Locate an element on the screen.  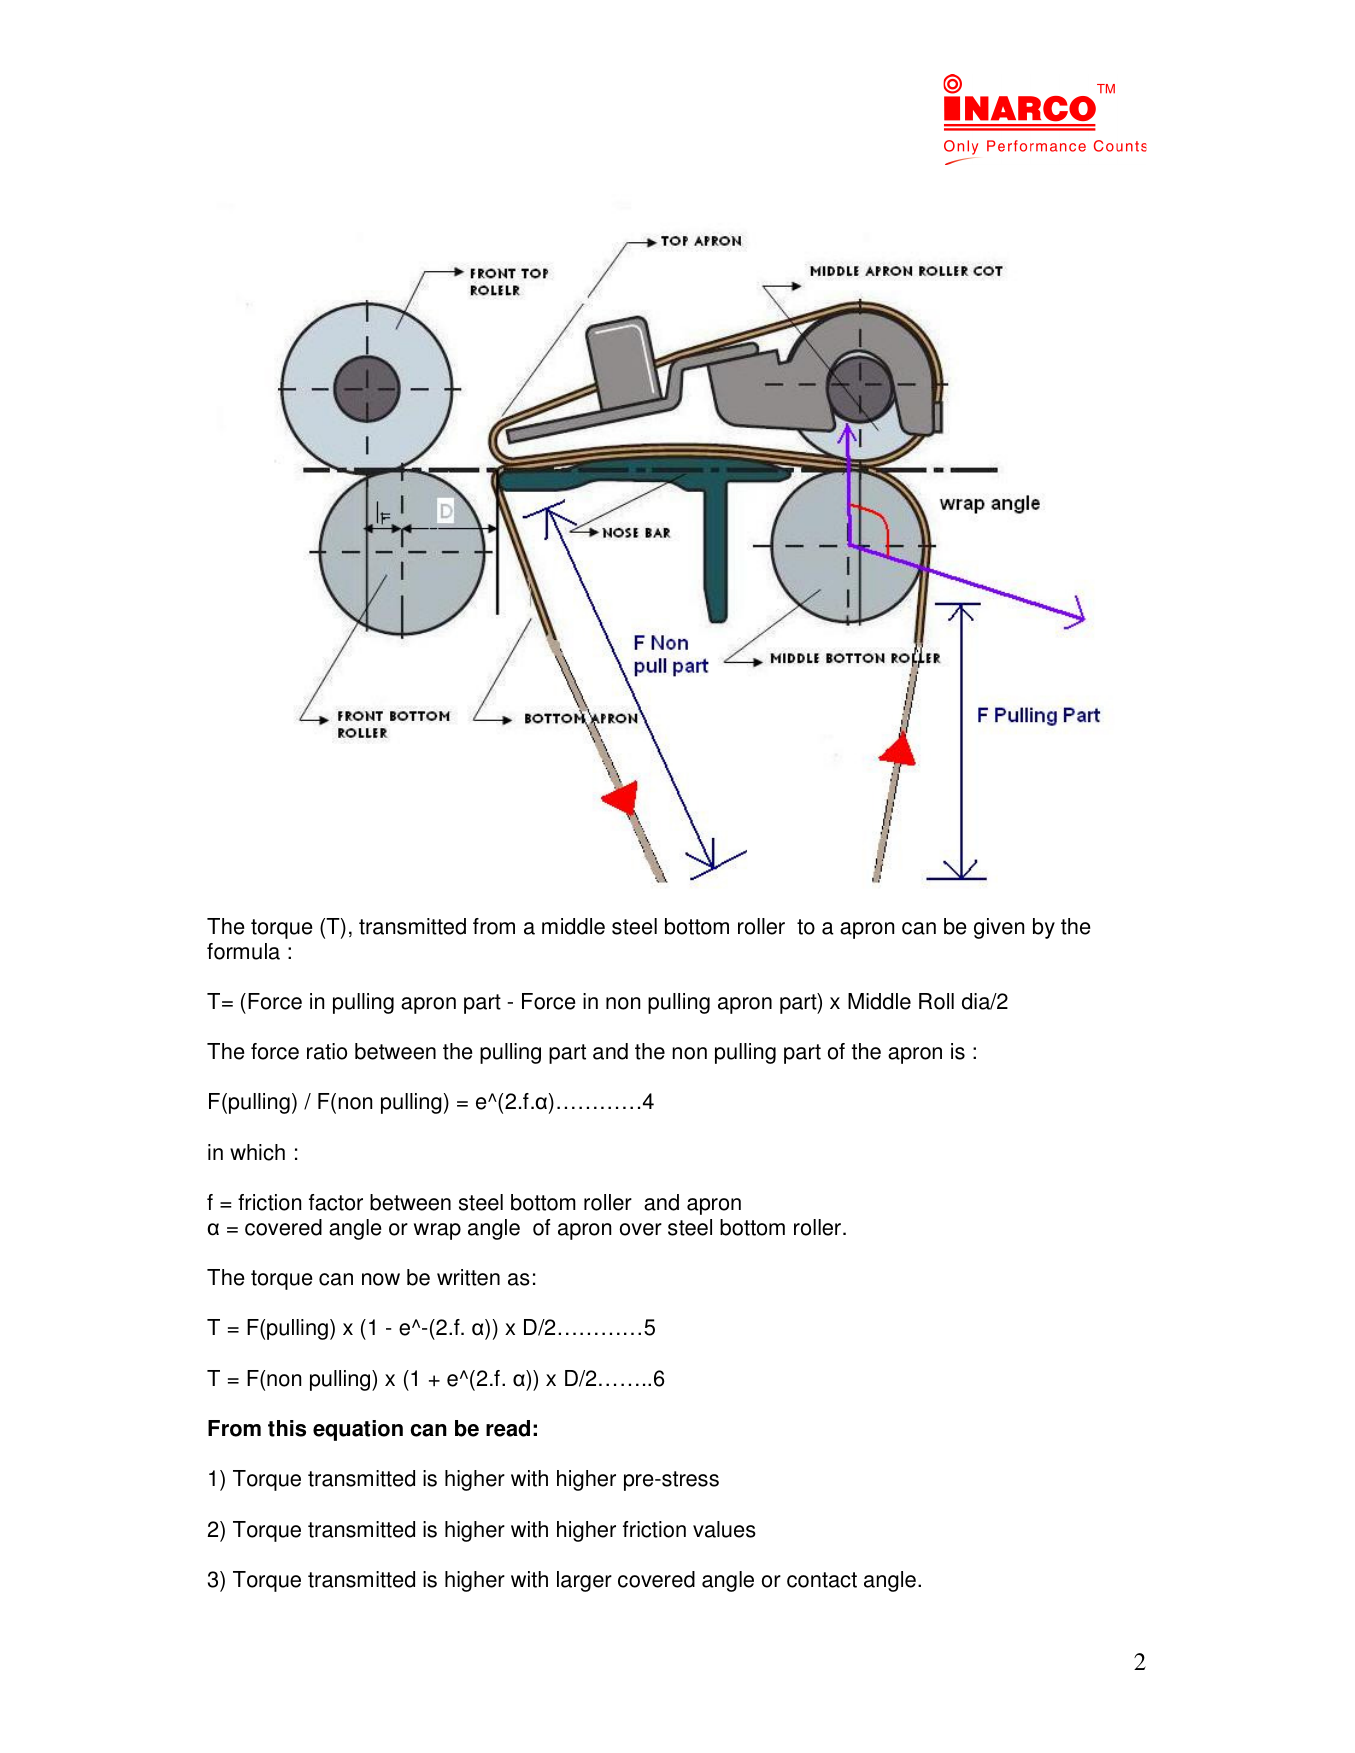
given is located at coordinates (999, 928).
